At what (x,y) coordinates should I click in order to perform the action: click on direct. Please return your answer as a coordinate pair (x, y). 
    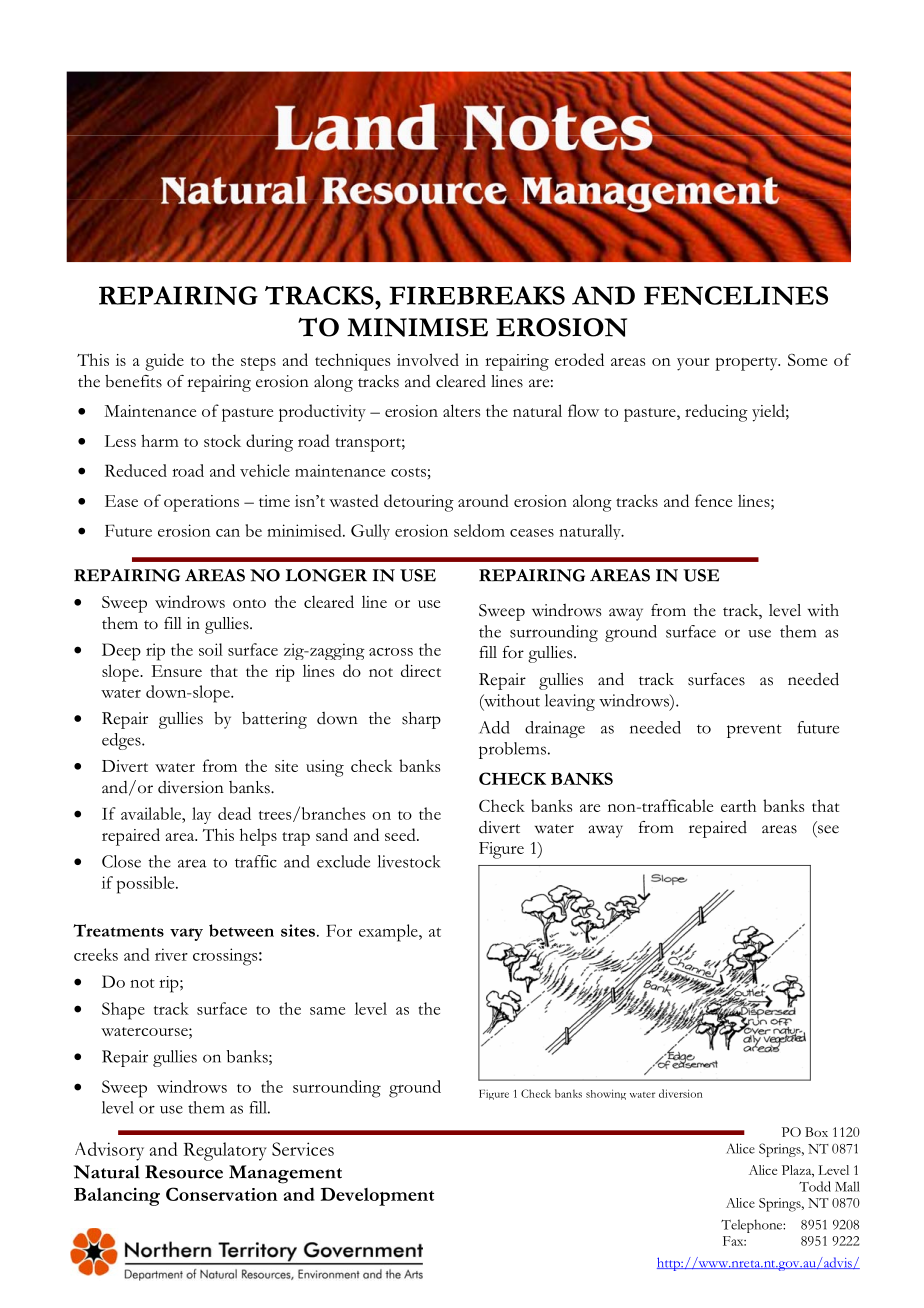
    Looking at the image, I should click on (421, 670).
